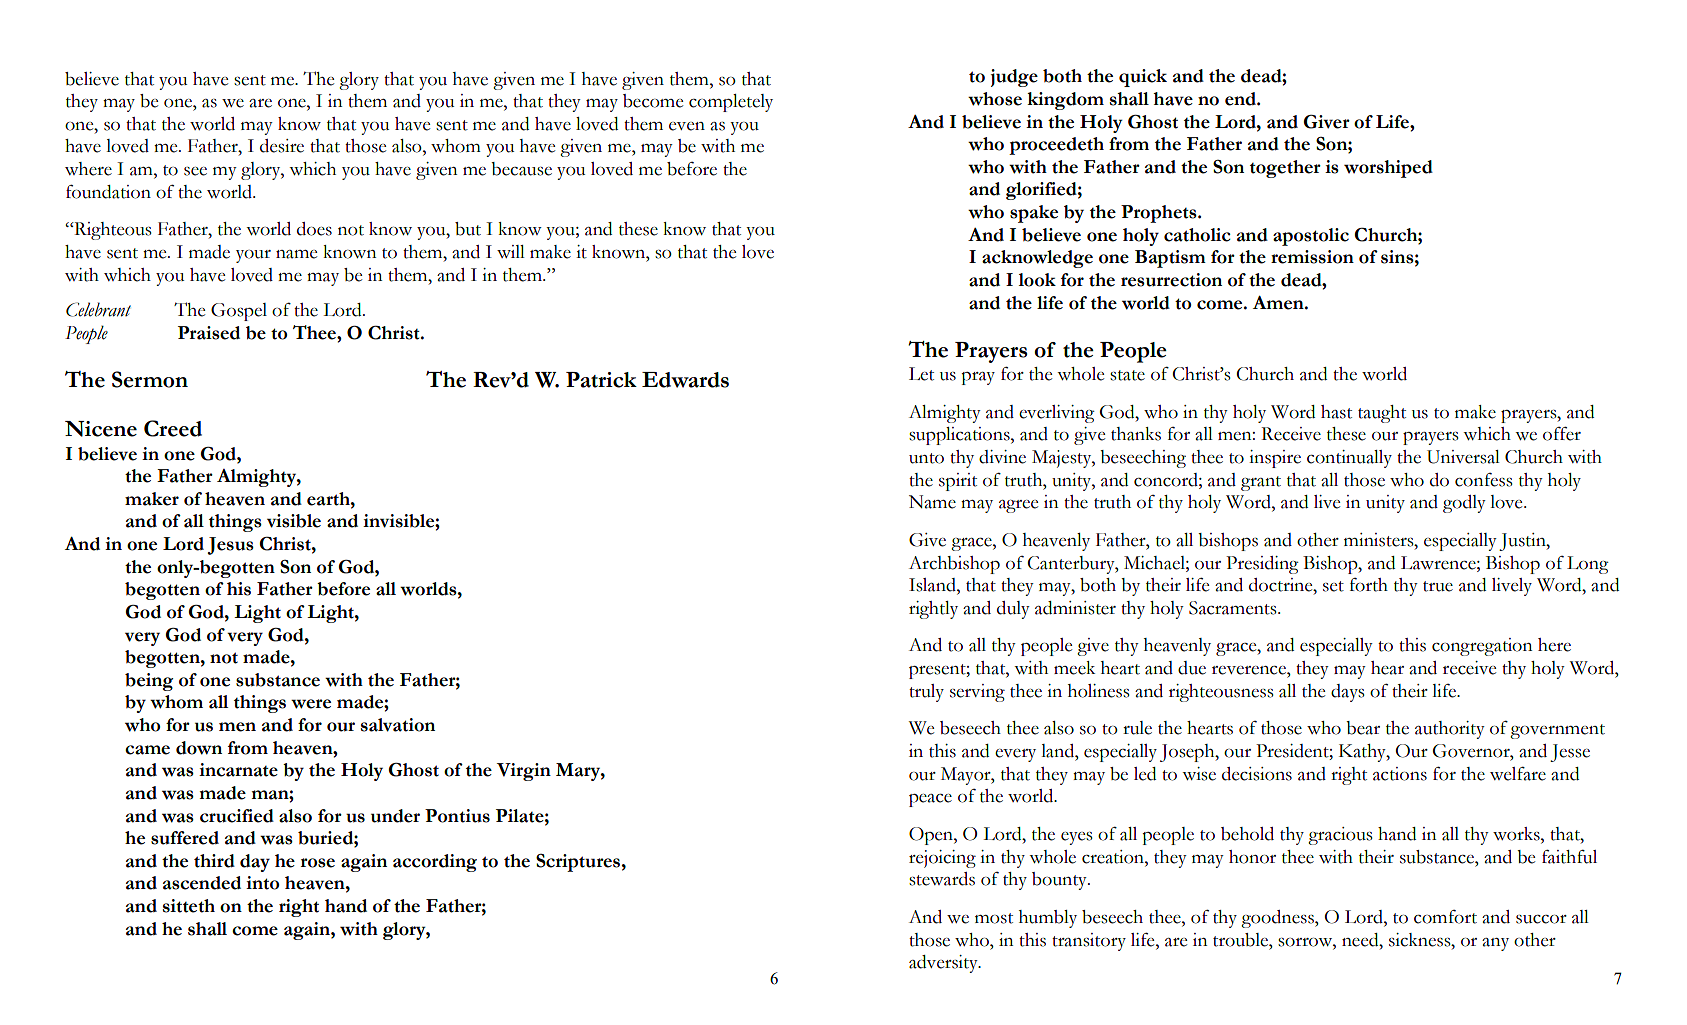 The width and height of the screenshot is (1687, 1025). What do you see at coordinates (731, 103) in the screenshot?
I see `completely` at bounding box center [731, 103].
